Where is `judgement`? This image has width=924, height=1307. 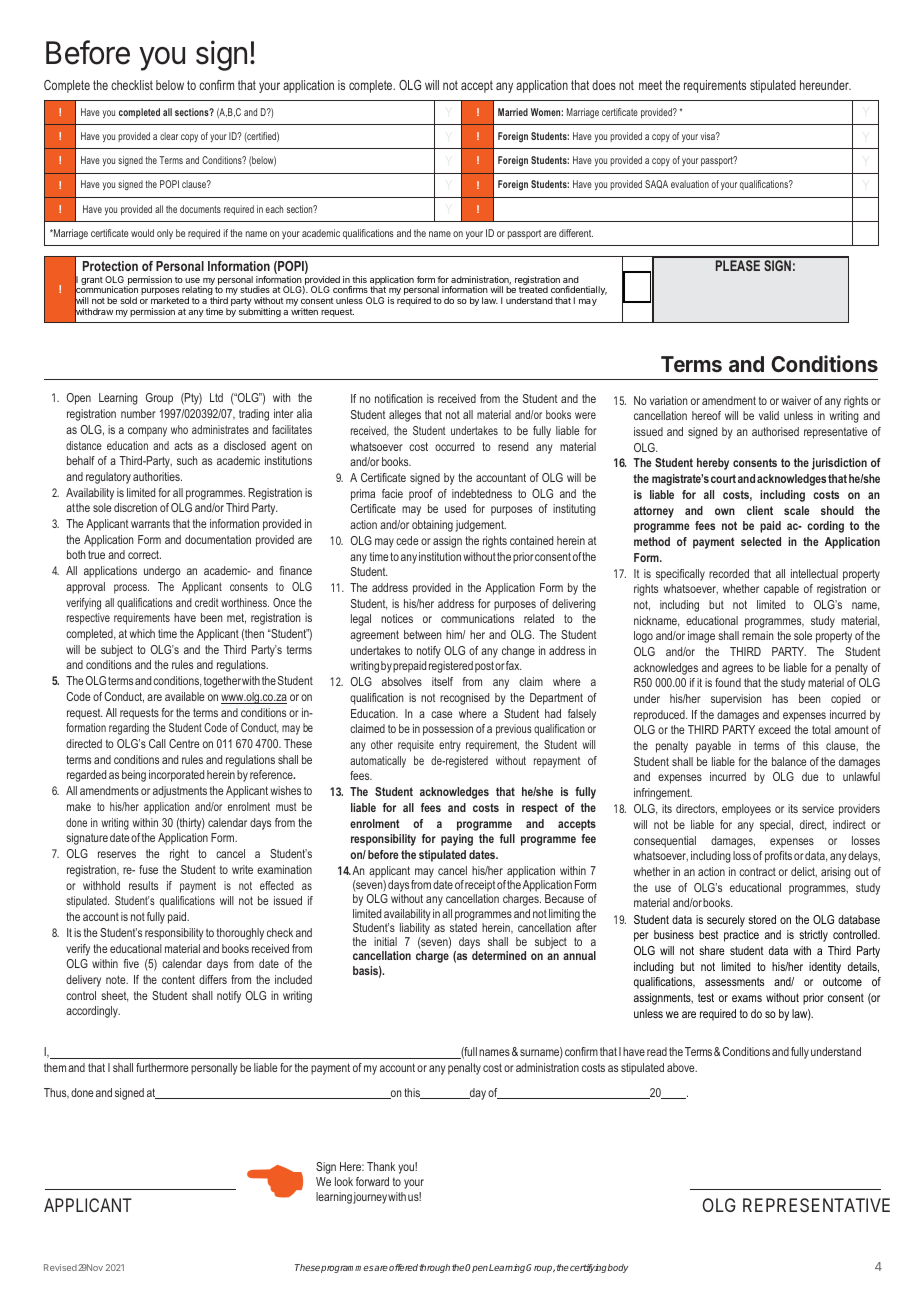
judgement is located at coordinates (480, 526).
